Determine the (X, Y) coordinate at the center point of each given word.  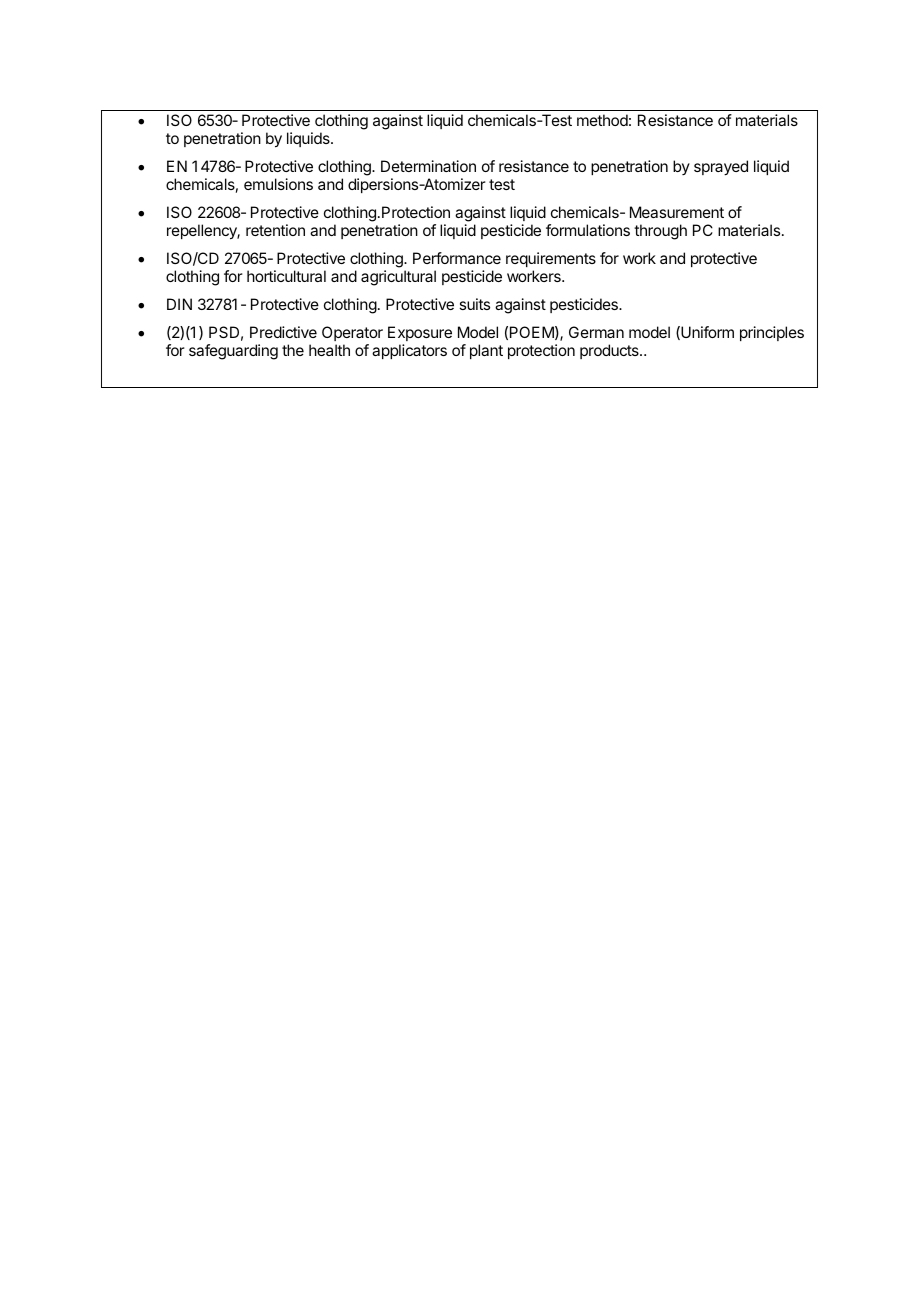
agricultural (398, 278)
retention (275, 230)
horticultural (286, 276)
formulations (588, 230)
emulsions (278, 184)
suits (474, 304)
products (610, 351)
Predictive (283, 332)
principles (772, 333)
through (660, 232)
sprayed (721, 168)
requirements (551, 259)
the (293, 350)
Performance (457, 258)
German (596, 332)
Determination (428, 166)
